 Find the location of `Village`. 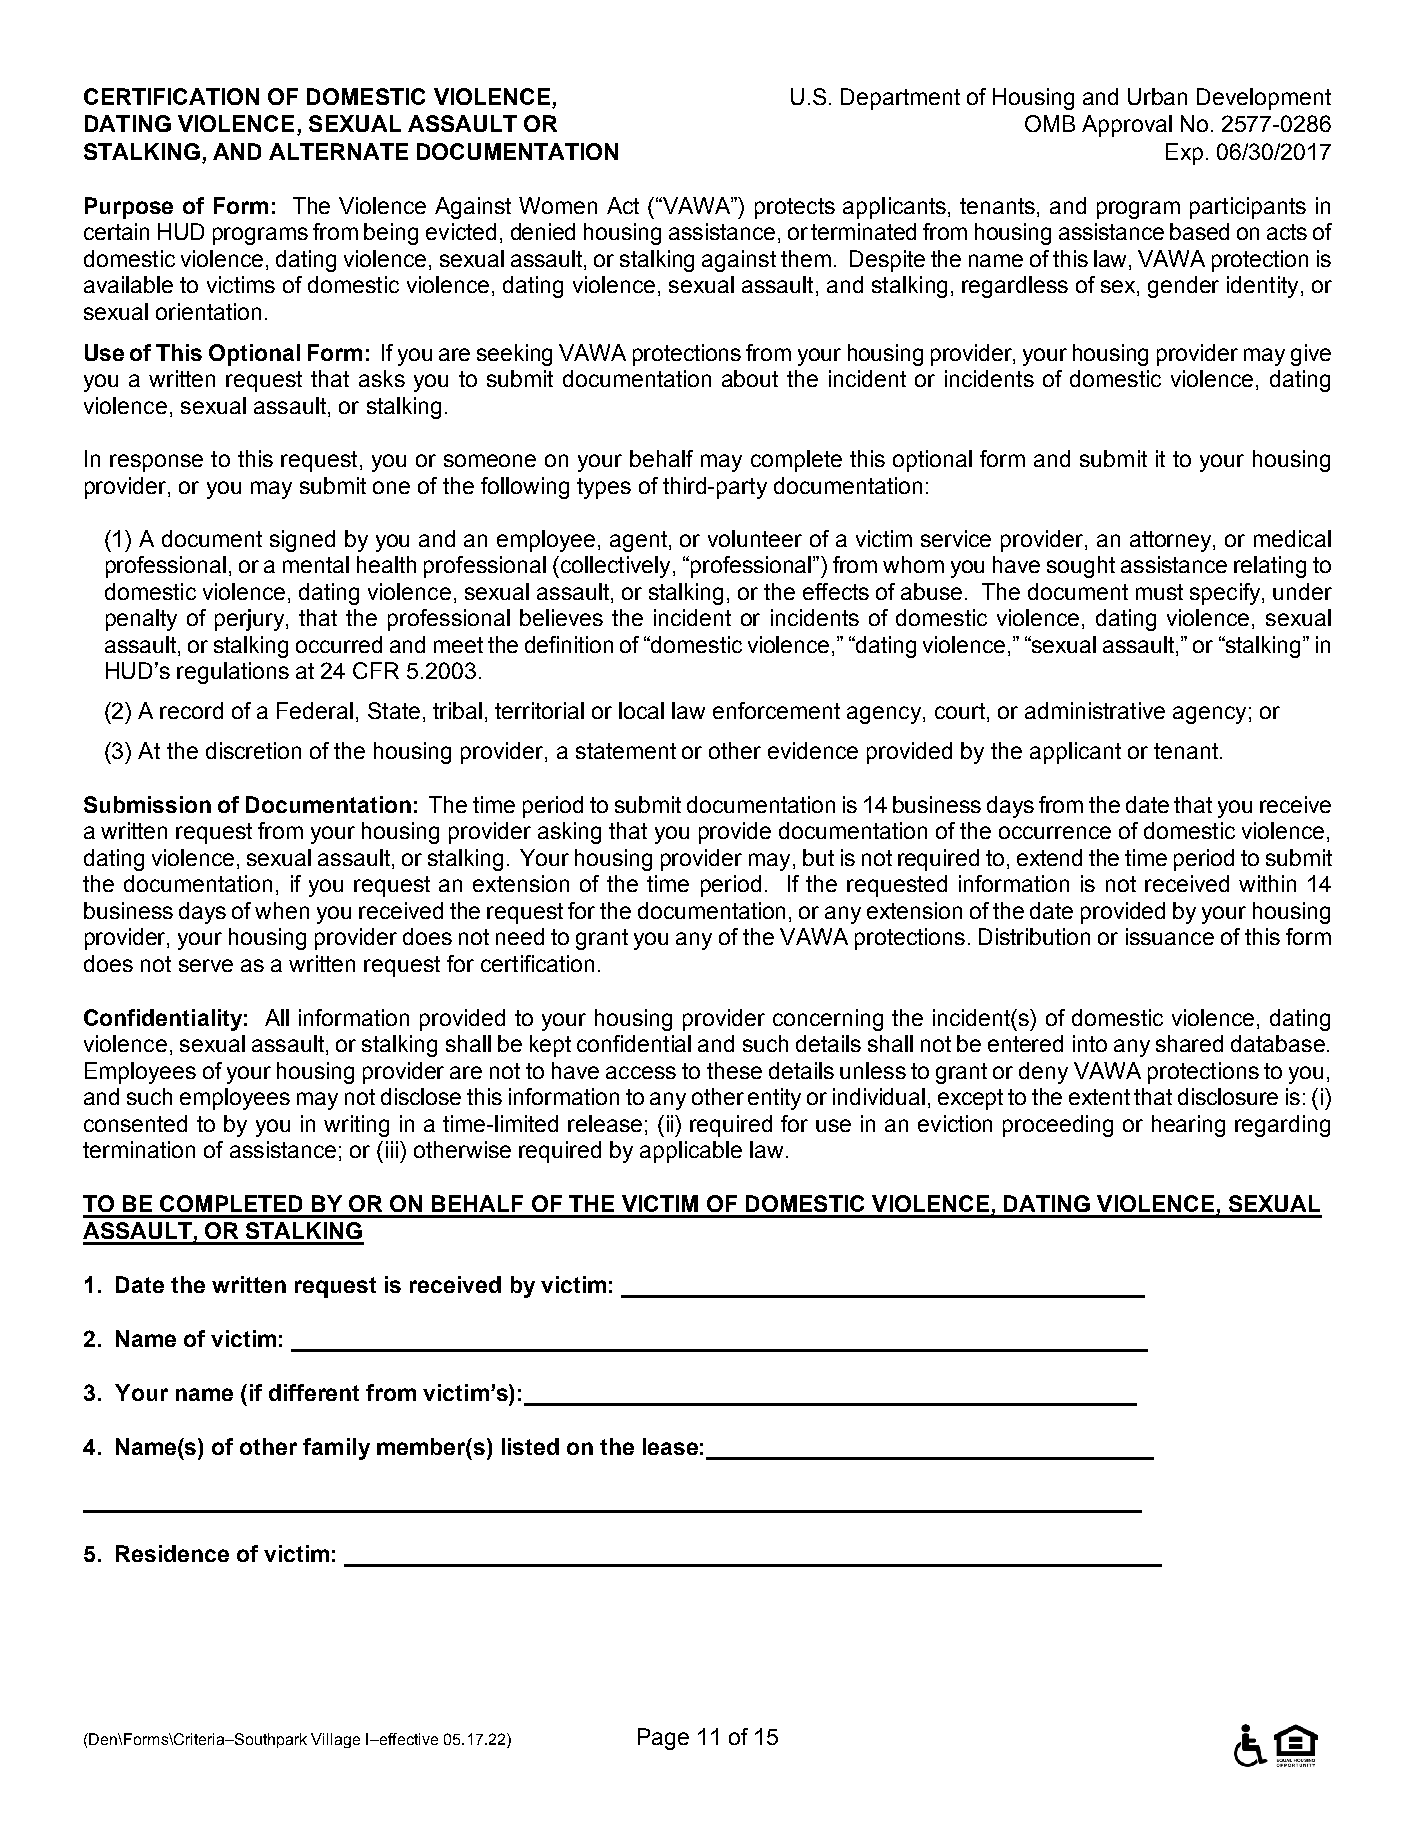

Village is located at coordinates (335, 1740).
